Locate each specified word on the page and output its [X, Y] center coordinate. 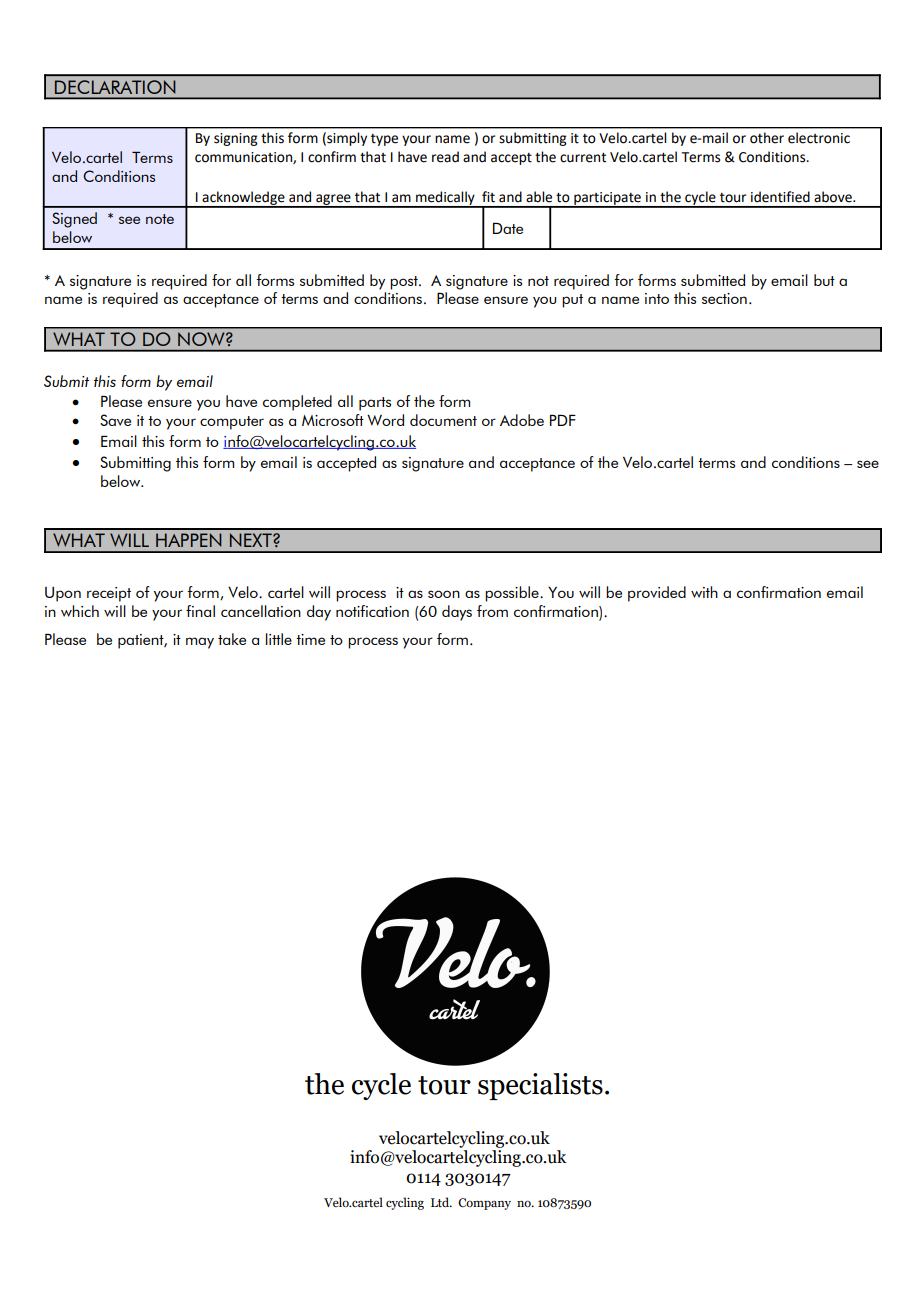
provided [657, 594]
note [160, 219]
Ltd [441, 1202]
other [767, 138]
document [443, 420]
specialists [540, 1086]
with [704, 592]
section [724, 298]
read [445, 157]
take [232, 639]
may [200, 643]
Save [115, 420]
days [457, 613]
